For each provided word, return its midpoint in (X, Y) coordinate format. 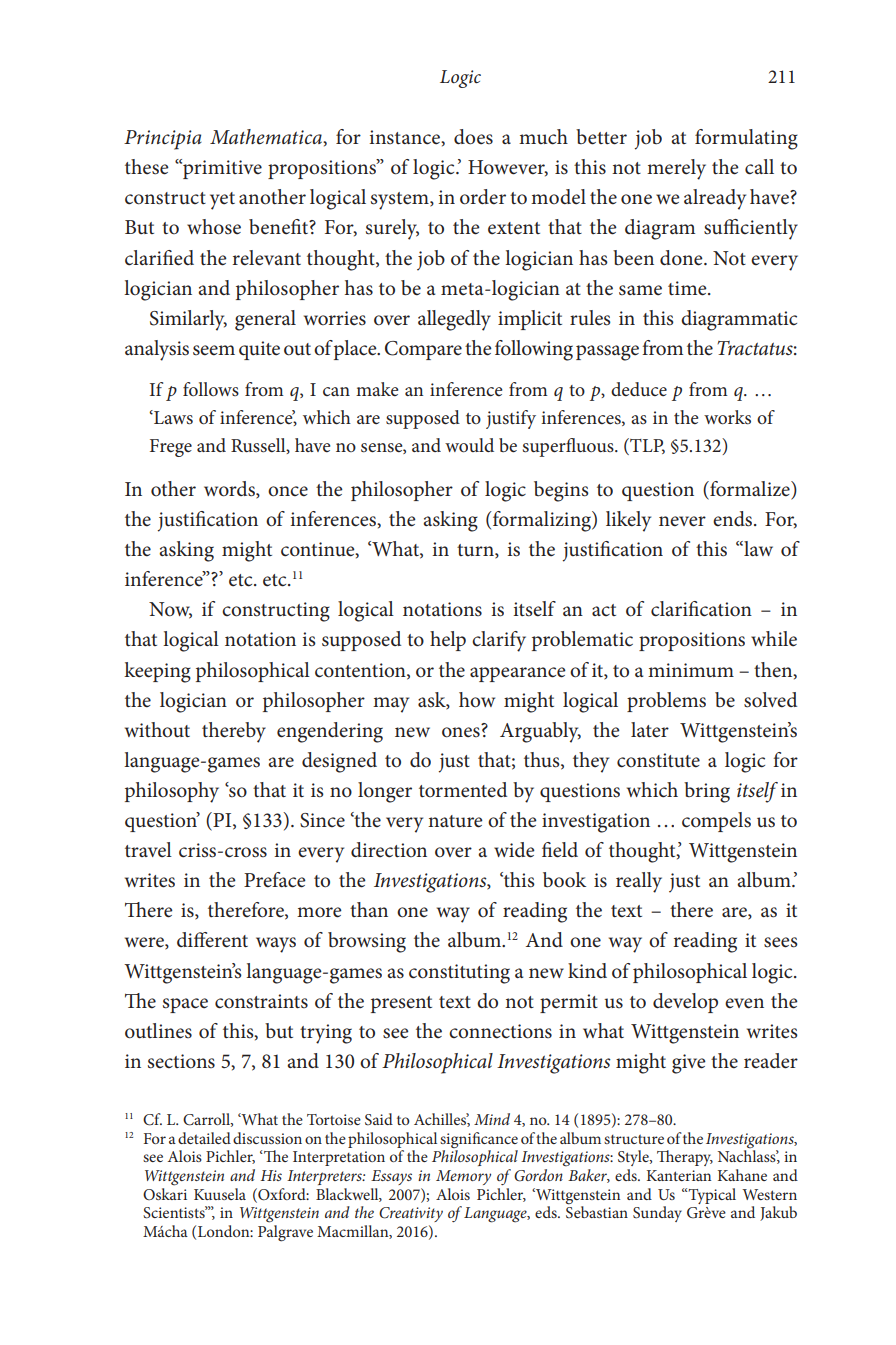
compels (716, 822)
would (469, 445)
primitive (221, 169)
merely (676, 169)
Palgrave (285, 1233)
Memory (463, 1177)
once (288, 491)
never (682, 521)
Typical (711, 1196)
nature (455, 821)
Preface (275, 880)
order (483, 197)
